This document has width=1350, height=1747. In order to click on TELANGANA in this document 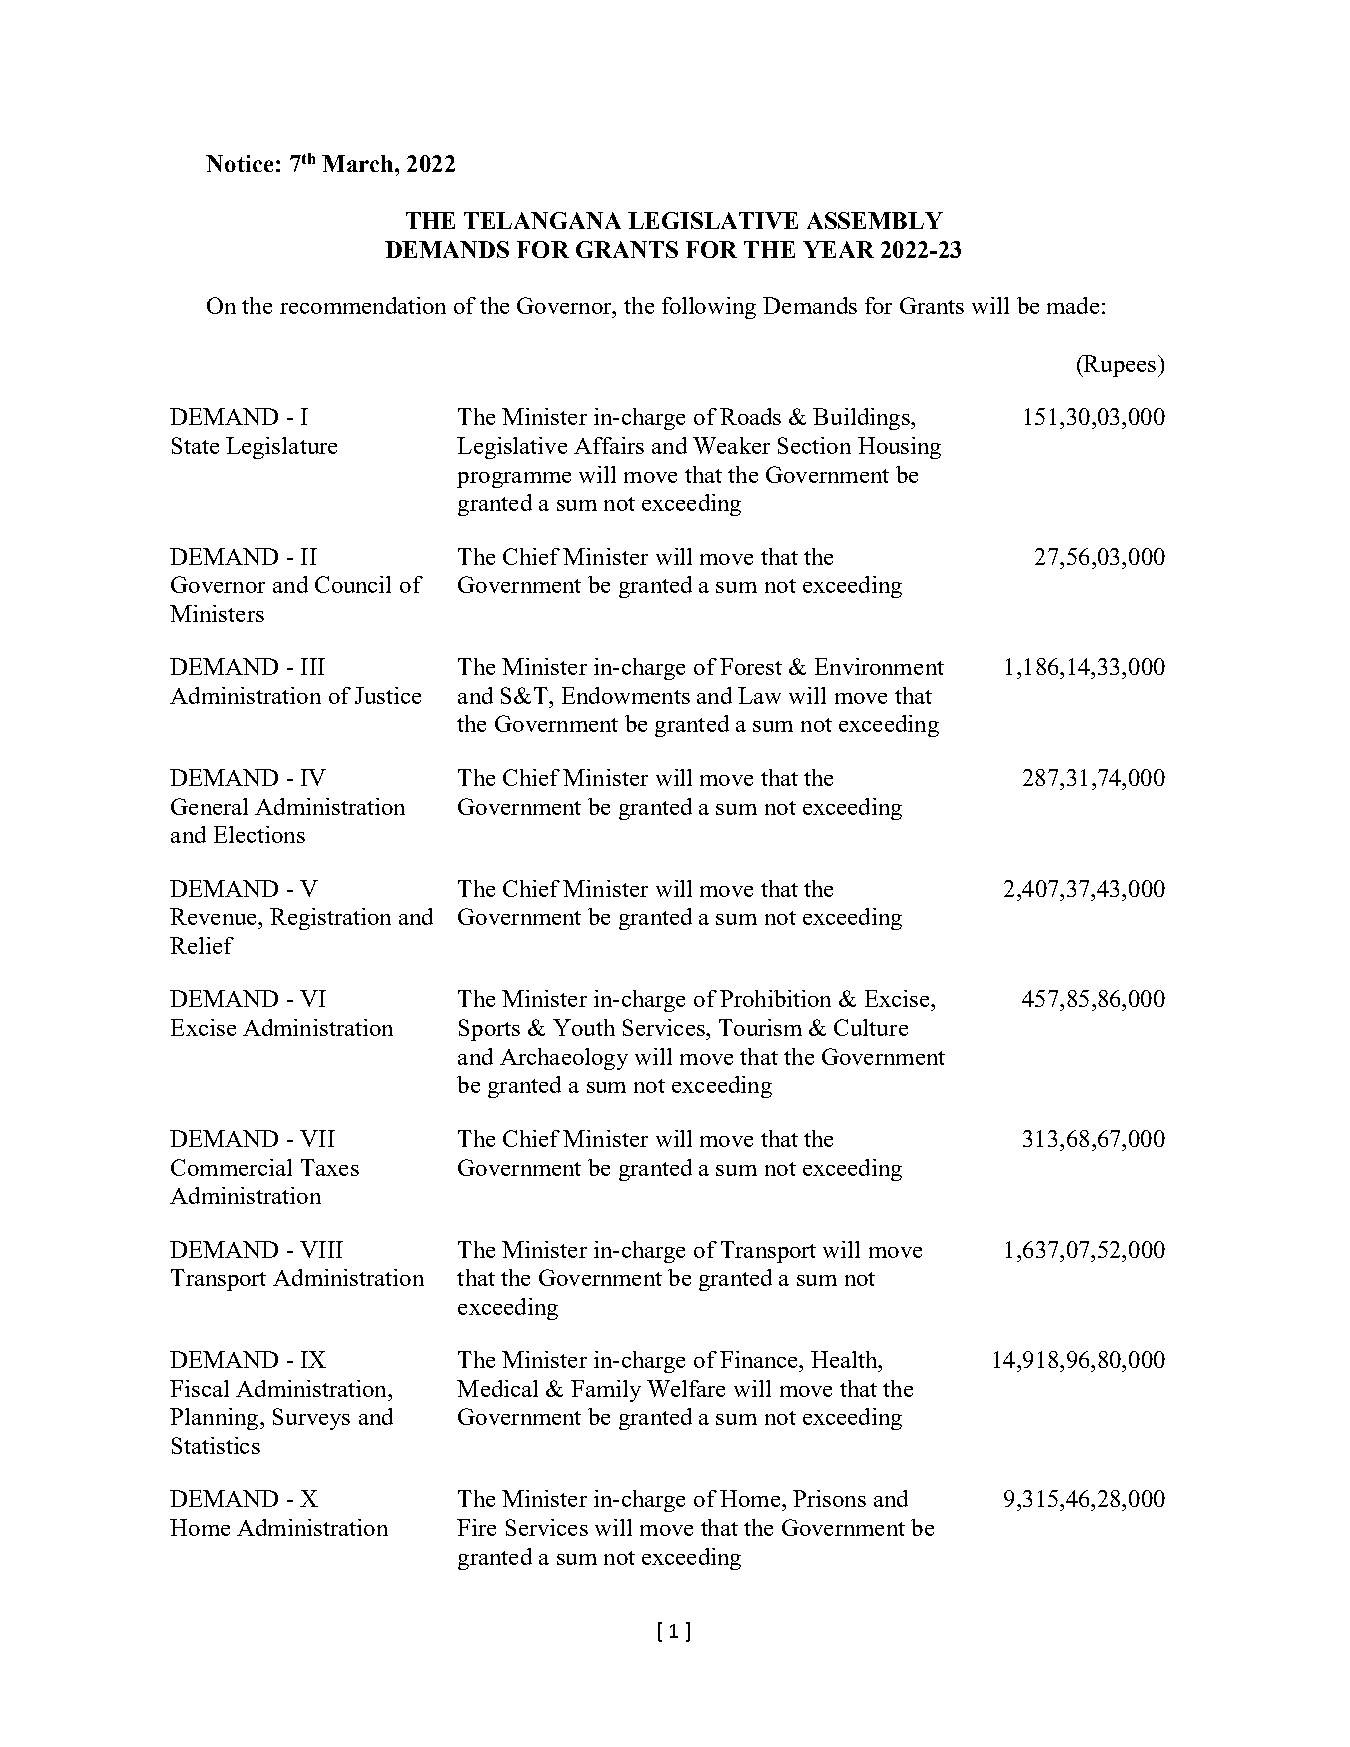, I will do `click(542, 220)`.
